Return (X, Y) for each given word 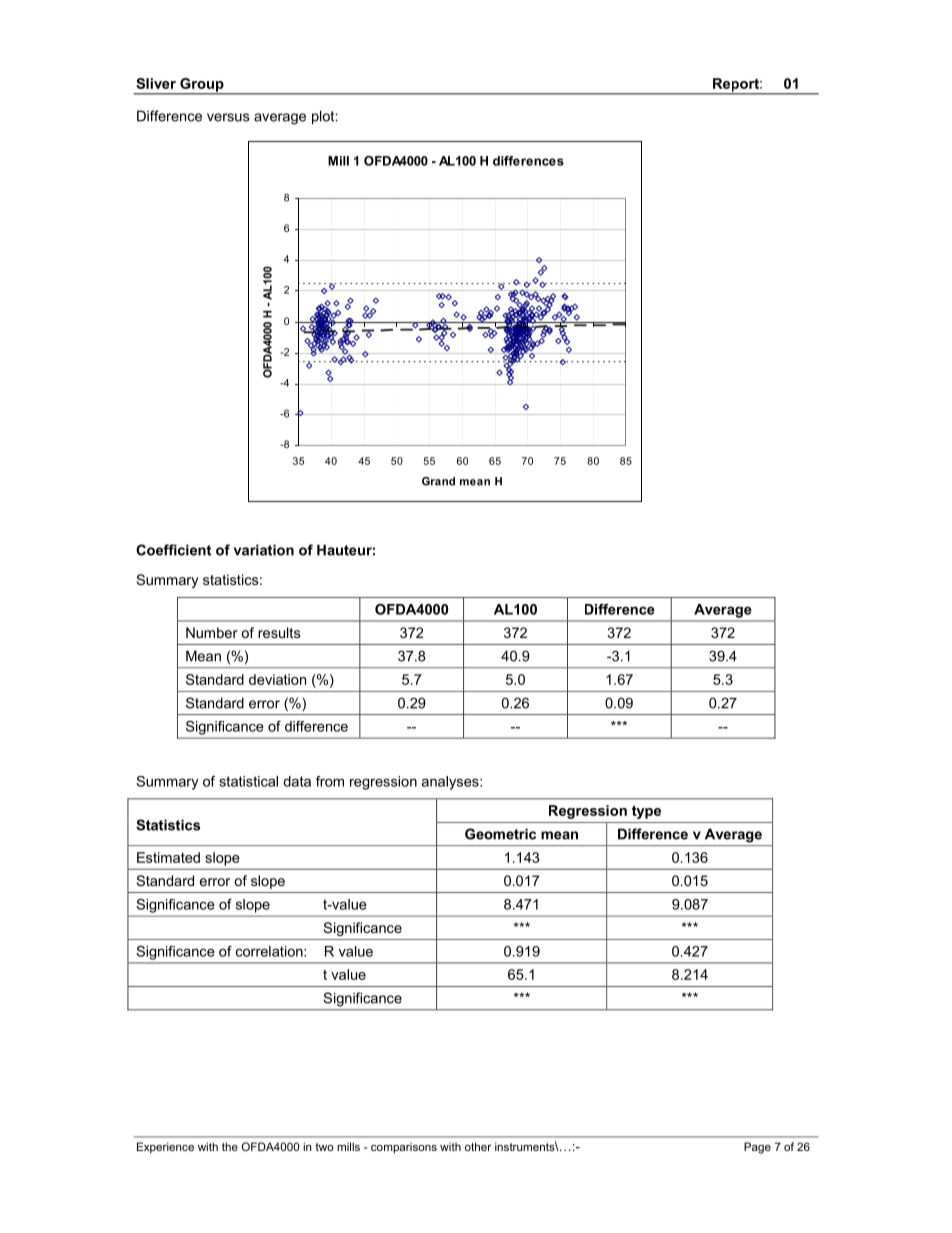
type (646, 812)
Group (202, 86)
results (279, 632)
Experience (165, 1148)
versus (228, 117)
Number (212, 632)
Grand (438, 481)
